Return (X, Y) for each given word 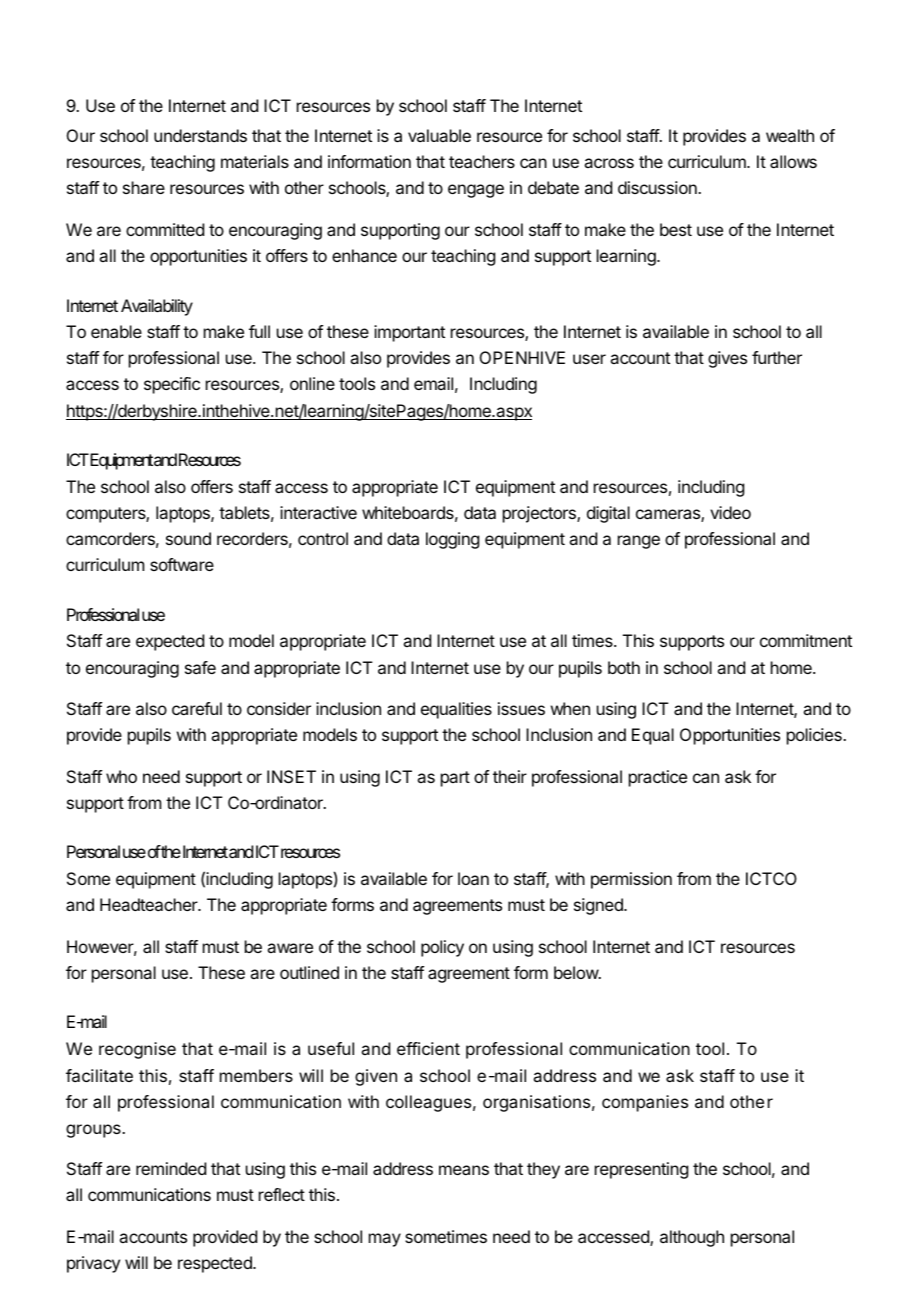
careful (197, 708)
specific (172, 385)
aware (290, 948)
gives (727, 359)
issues (521, 708)
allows (793, 161)
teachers (482, 161)
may (385, 1240)
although (692, 1238)
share (144, 187)
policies (815, 736)
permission (631, 880)
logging (452, 540)
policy (442, 948)
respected (216, 1264)
